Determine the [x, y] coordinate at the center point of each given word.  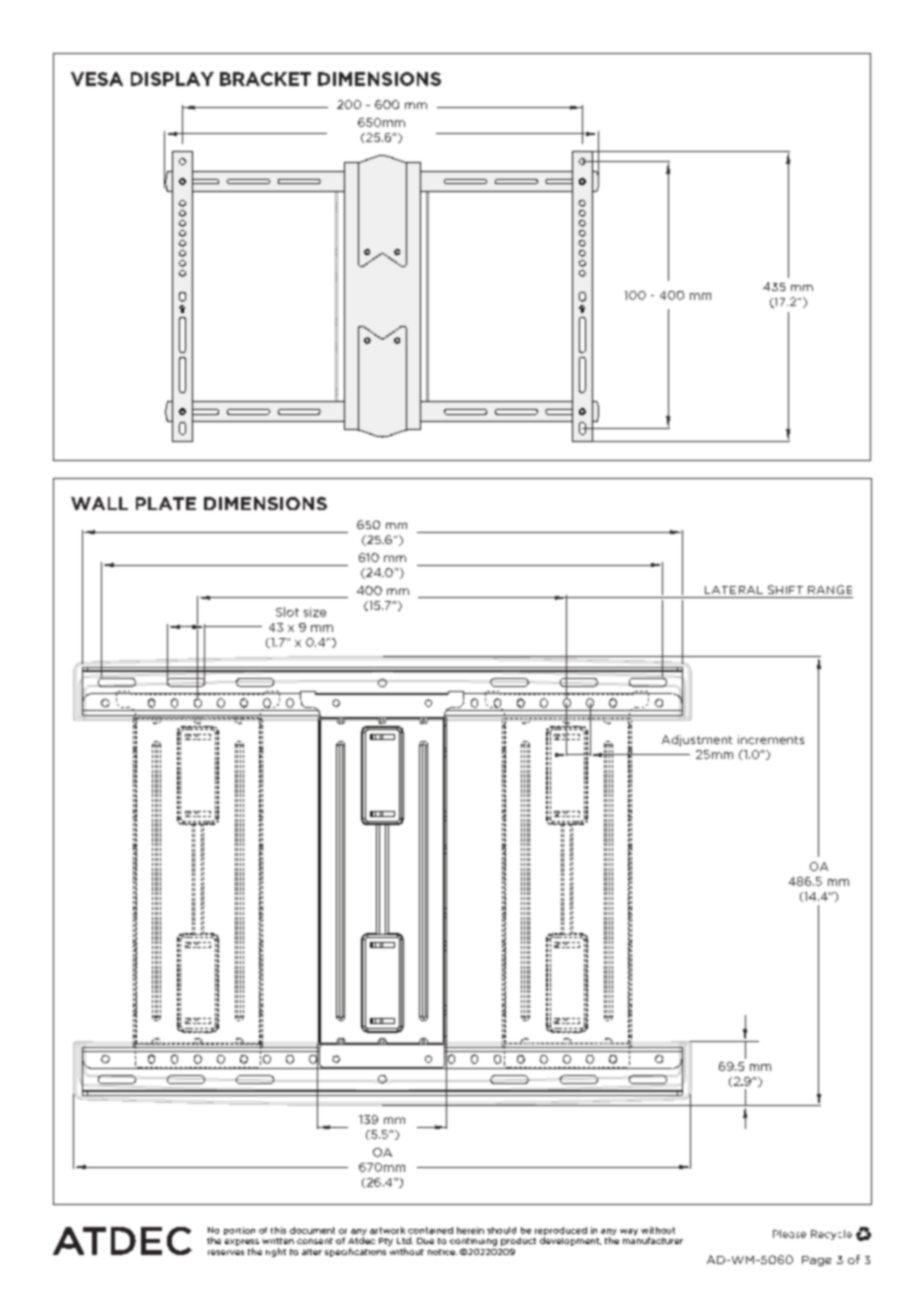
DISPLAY [172, 79]
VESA [97, 79]
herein [470, 1230]
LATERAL [734, 590]
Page [816, 1261]
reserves [226, 1252]
